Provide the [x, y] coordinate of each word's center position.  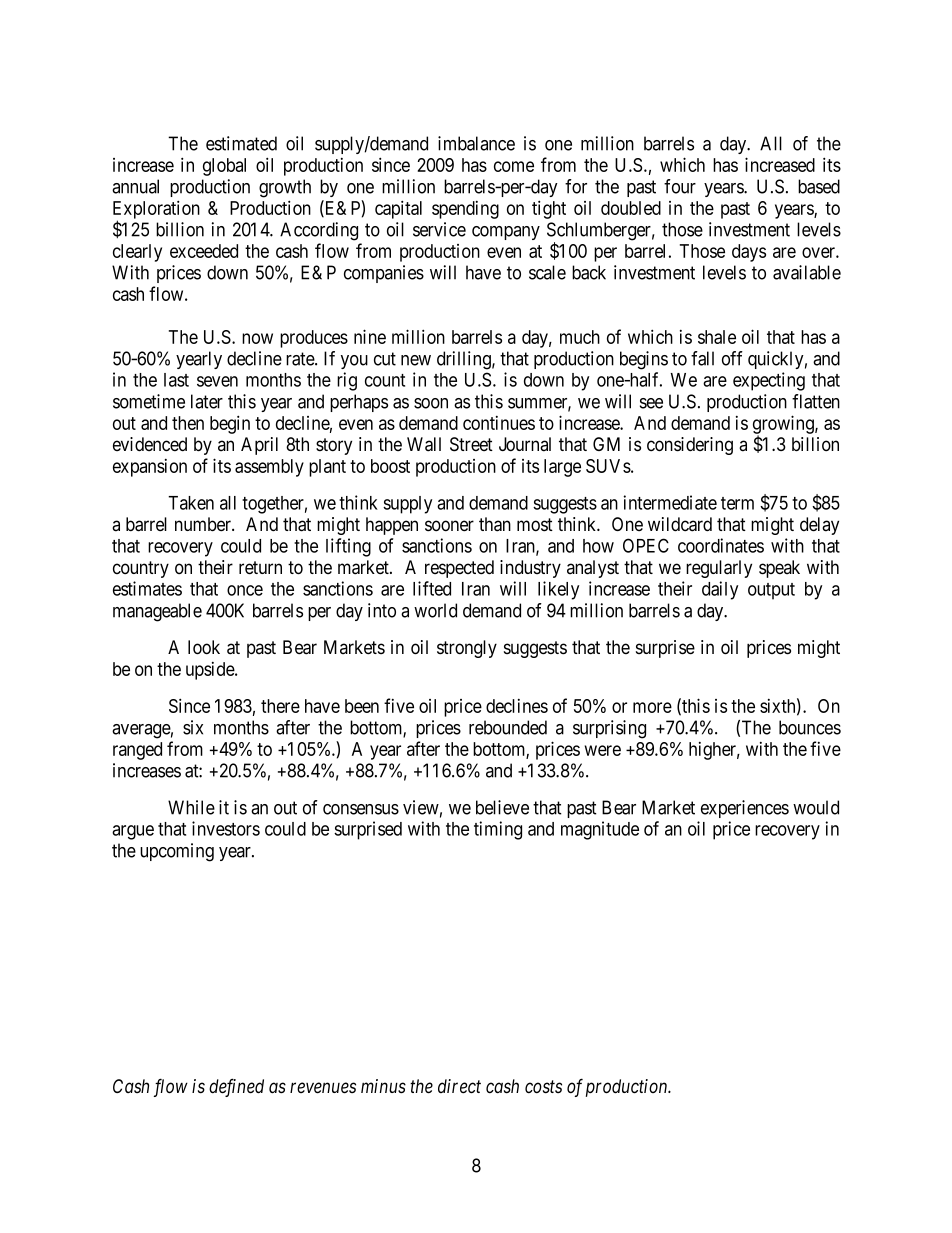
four [680, 186]
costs [543, 1087]
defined [236, 1087]
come [514, 166]
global [224, 167]
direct [459, 1086]
